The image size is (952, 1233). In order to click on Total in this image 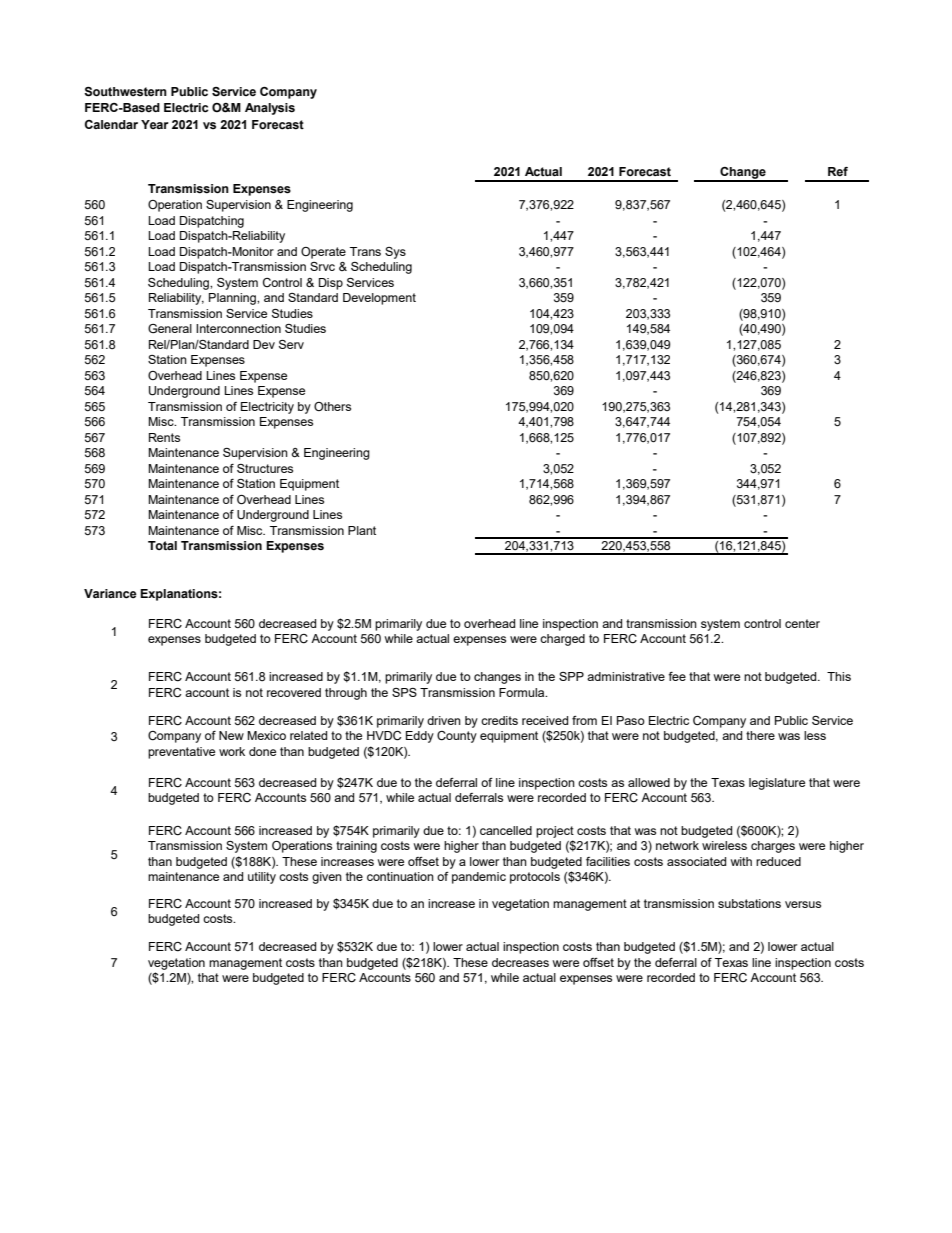, I will do `click(162, 545)`.
